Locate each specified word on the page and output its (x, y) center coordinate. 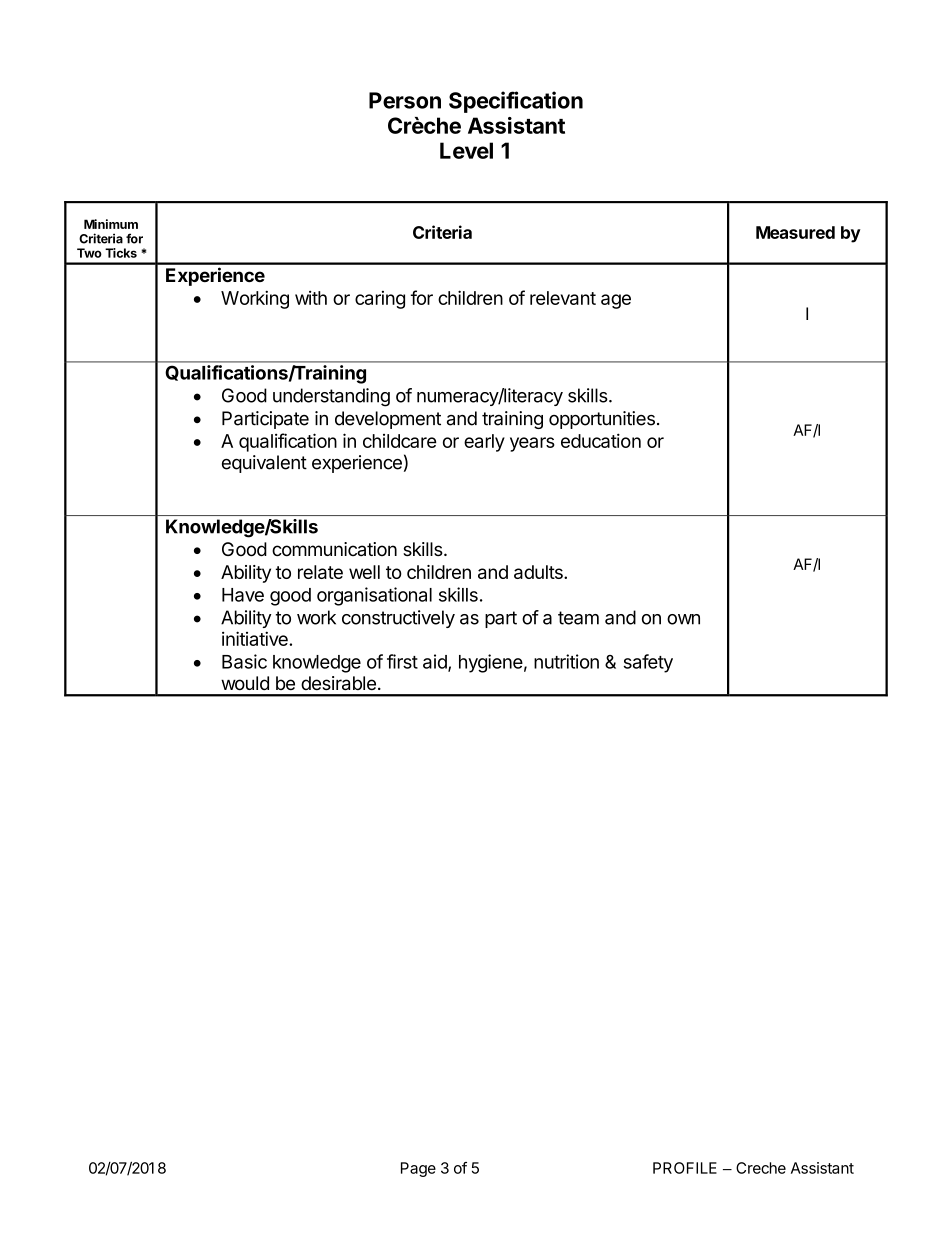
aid (436, 662)
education (601, 440)
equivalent (264, 464)
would (245, 683)
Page (418, 1169)
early (484, 443)
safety (648, 663)
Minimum (111, 224)
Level (466, 150)
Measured (795, 232)
